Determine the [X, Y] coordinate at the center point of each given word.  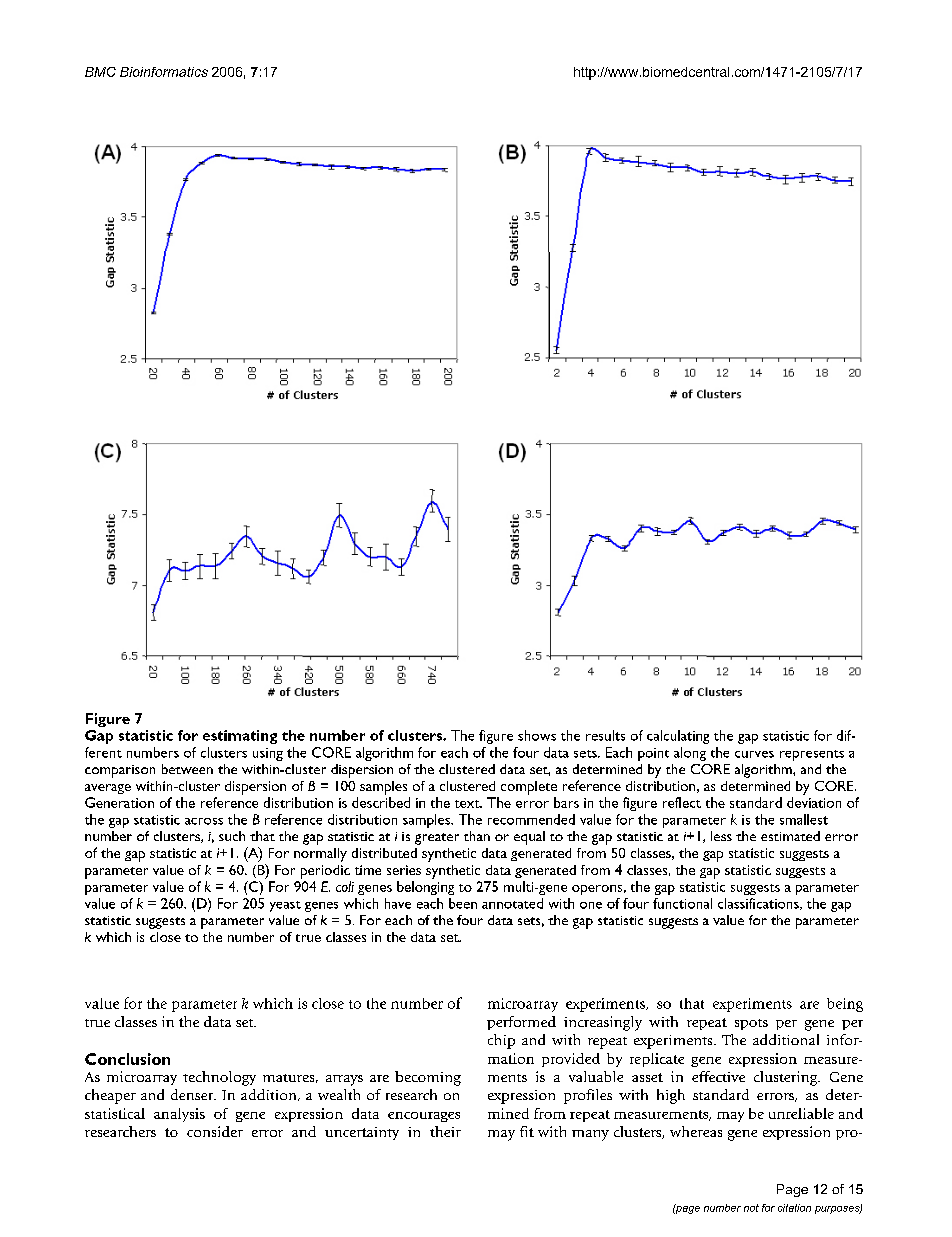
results [605, 735]
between [187, 769]
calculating [678, 737]
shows [537, 735]
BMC [100, 72]
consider [215, 1131]
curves [754, 754]
